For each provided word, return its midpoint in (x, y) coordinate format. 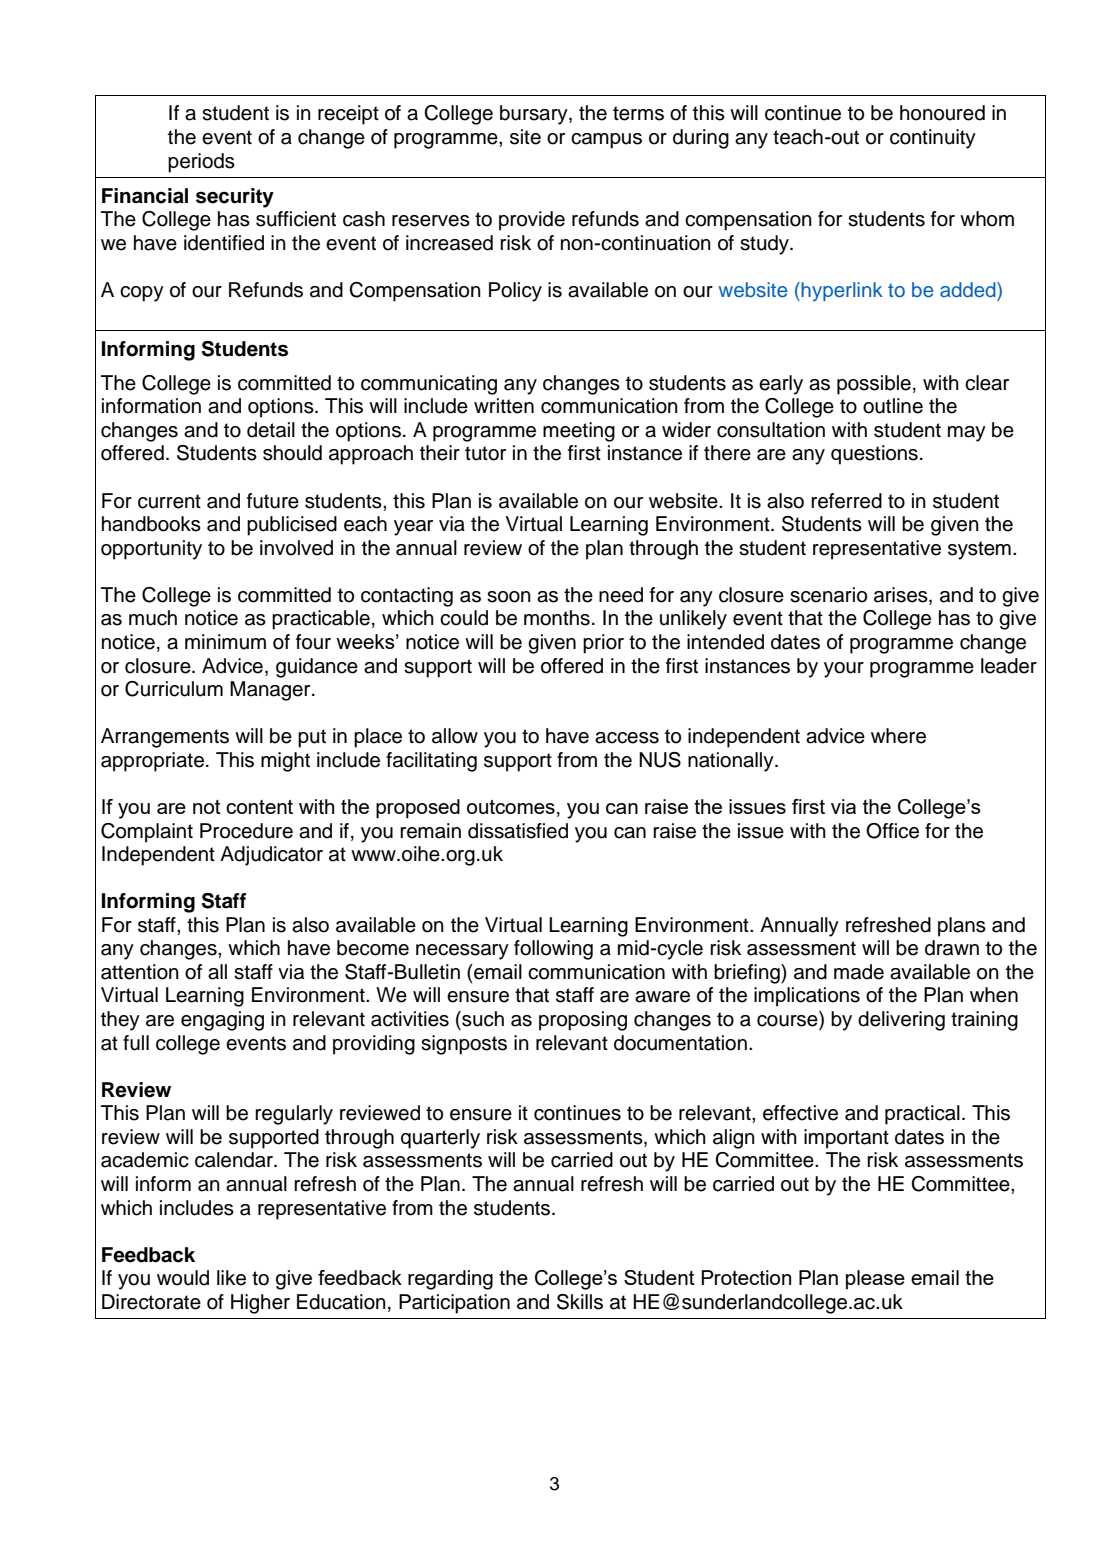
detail (271, 430)
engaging (222, 1021)
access (627, 738)
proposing (583, 1021)
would (183, 1278)
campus (606, 141)
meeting (579, 432)
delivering (901, 1021)
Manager (271, 691)
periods (201, 163)
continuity (933, 139)
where (898, 736)
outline (893, 406)
